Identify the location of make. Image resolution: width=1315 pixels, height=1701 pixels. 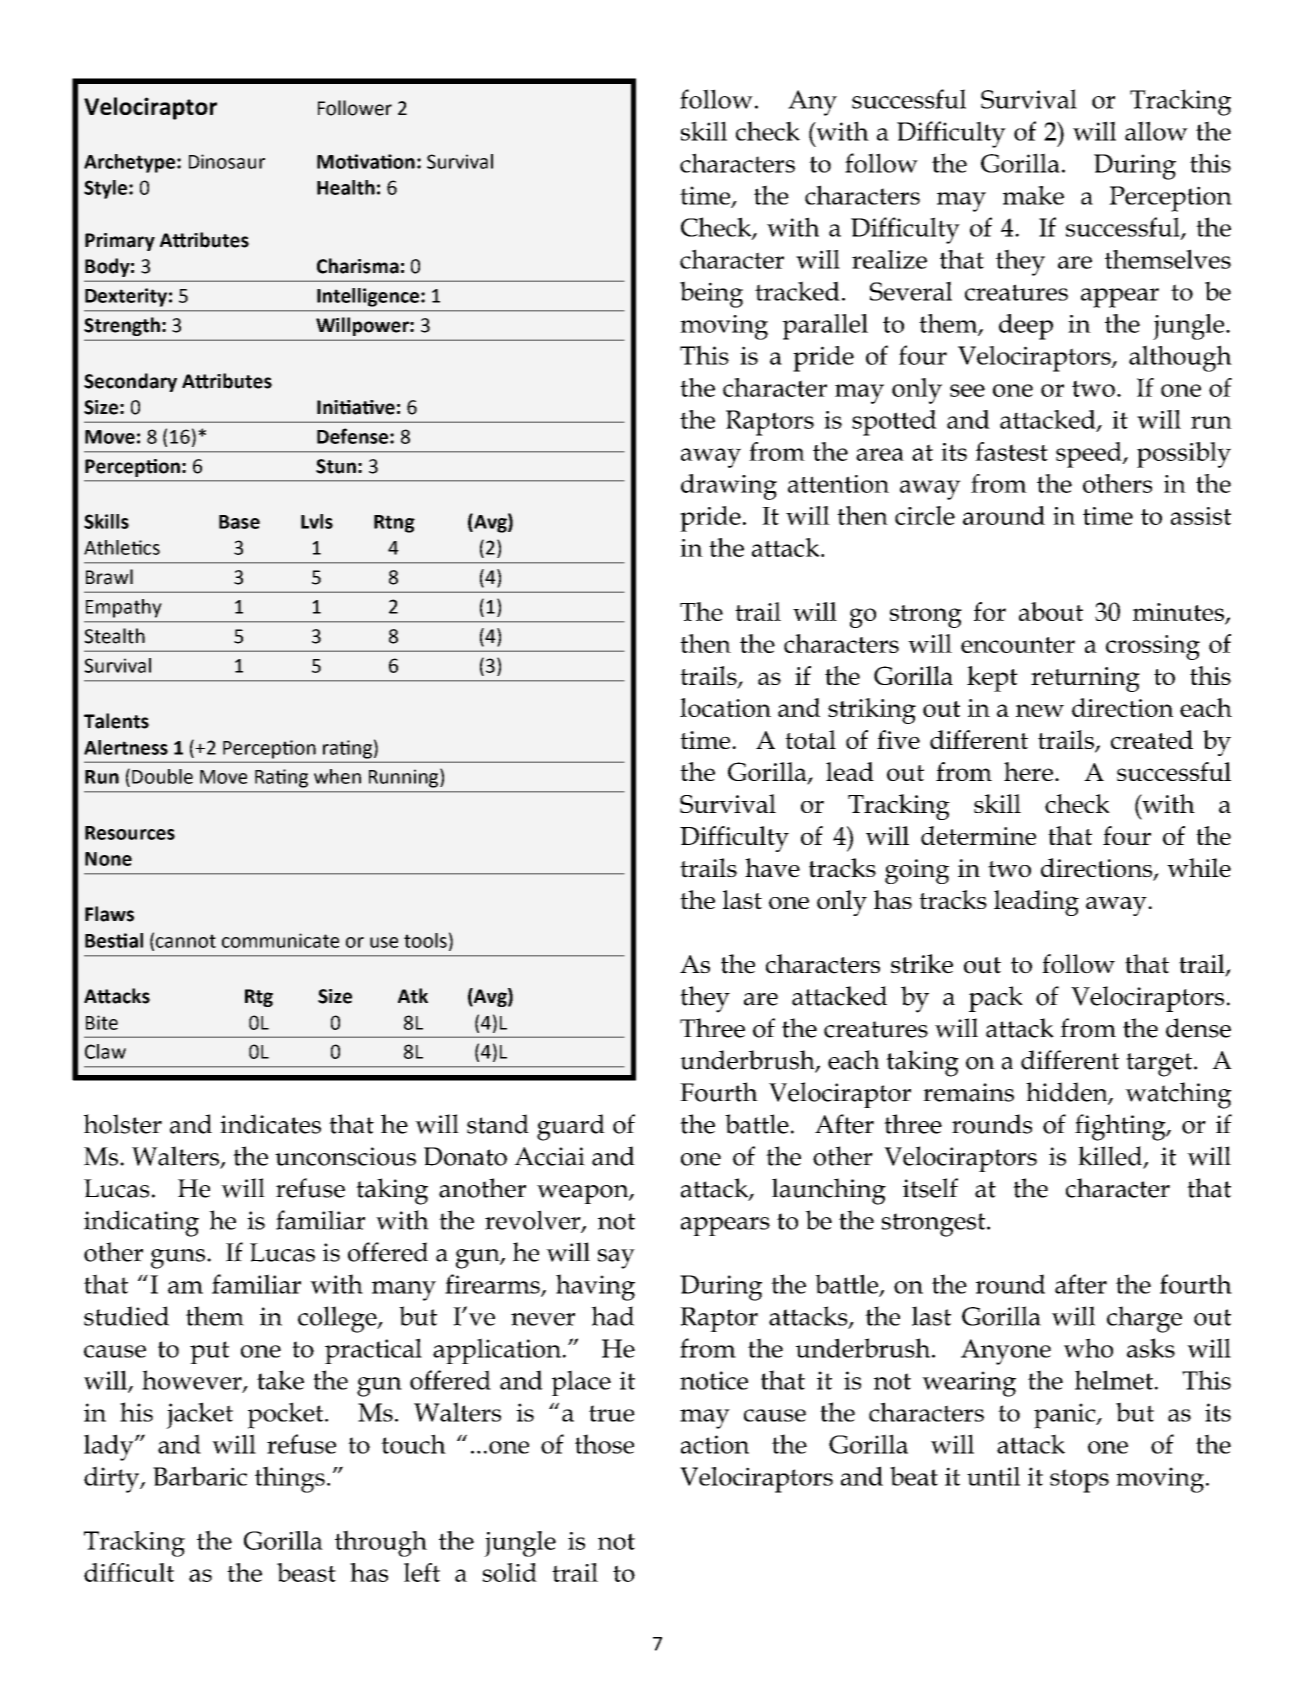
(1033, 195).
